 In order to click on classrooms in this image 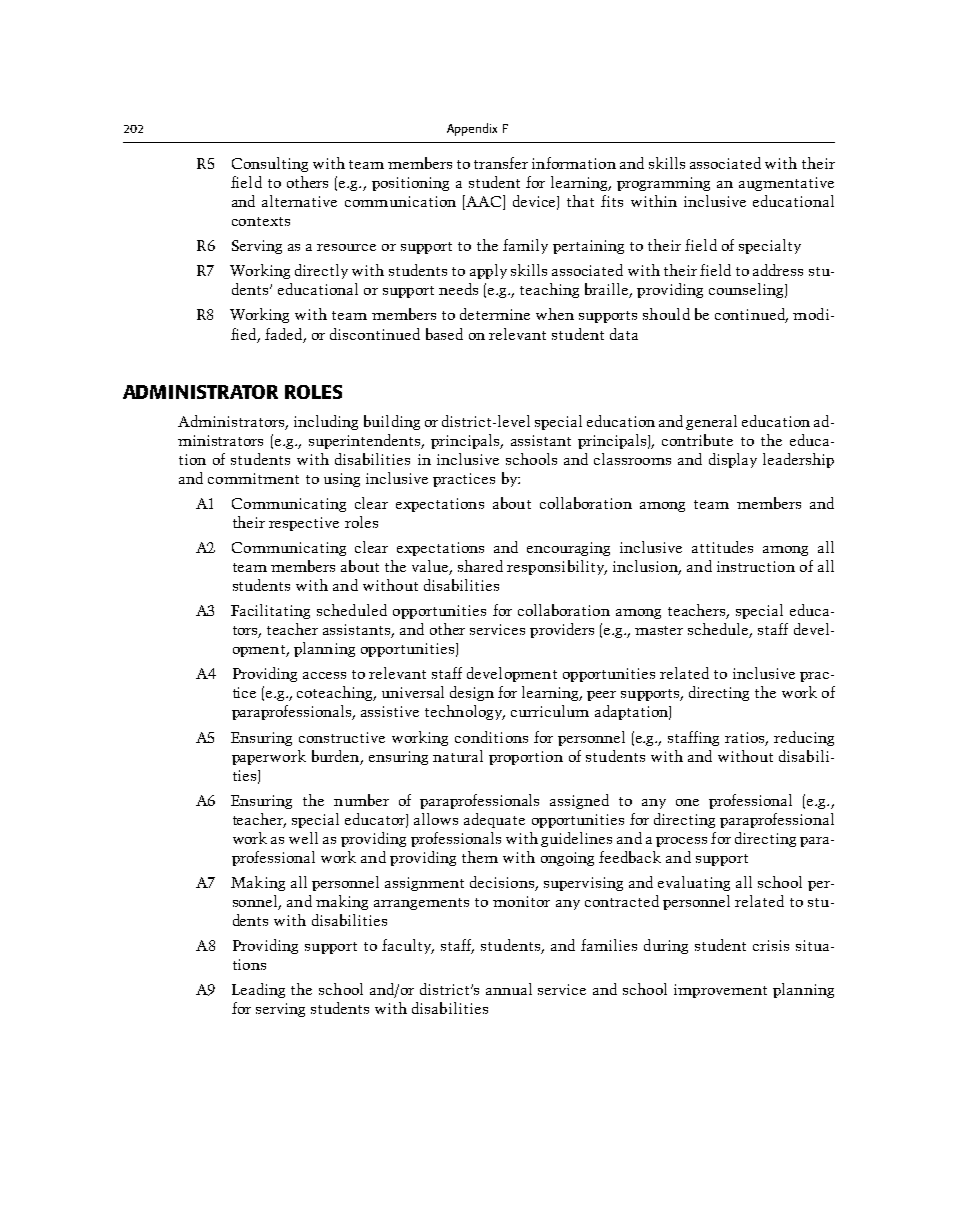, I will do `click(632, 459)`.
